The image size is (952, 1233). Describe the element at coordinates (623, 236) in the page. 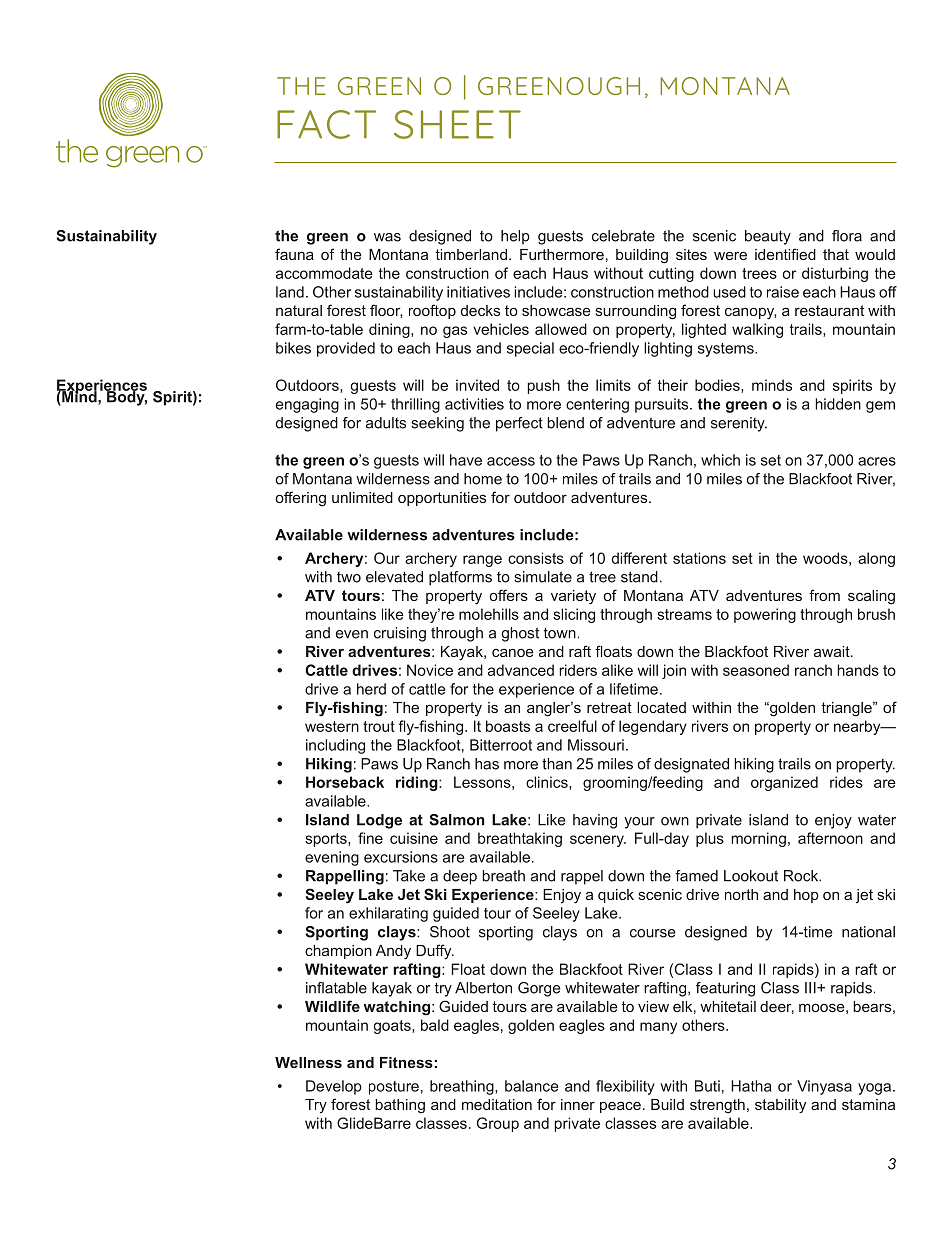

I see `celebrate` at that location.
